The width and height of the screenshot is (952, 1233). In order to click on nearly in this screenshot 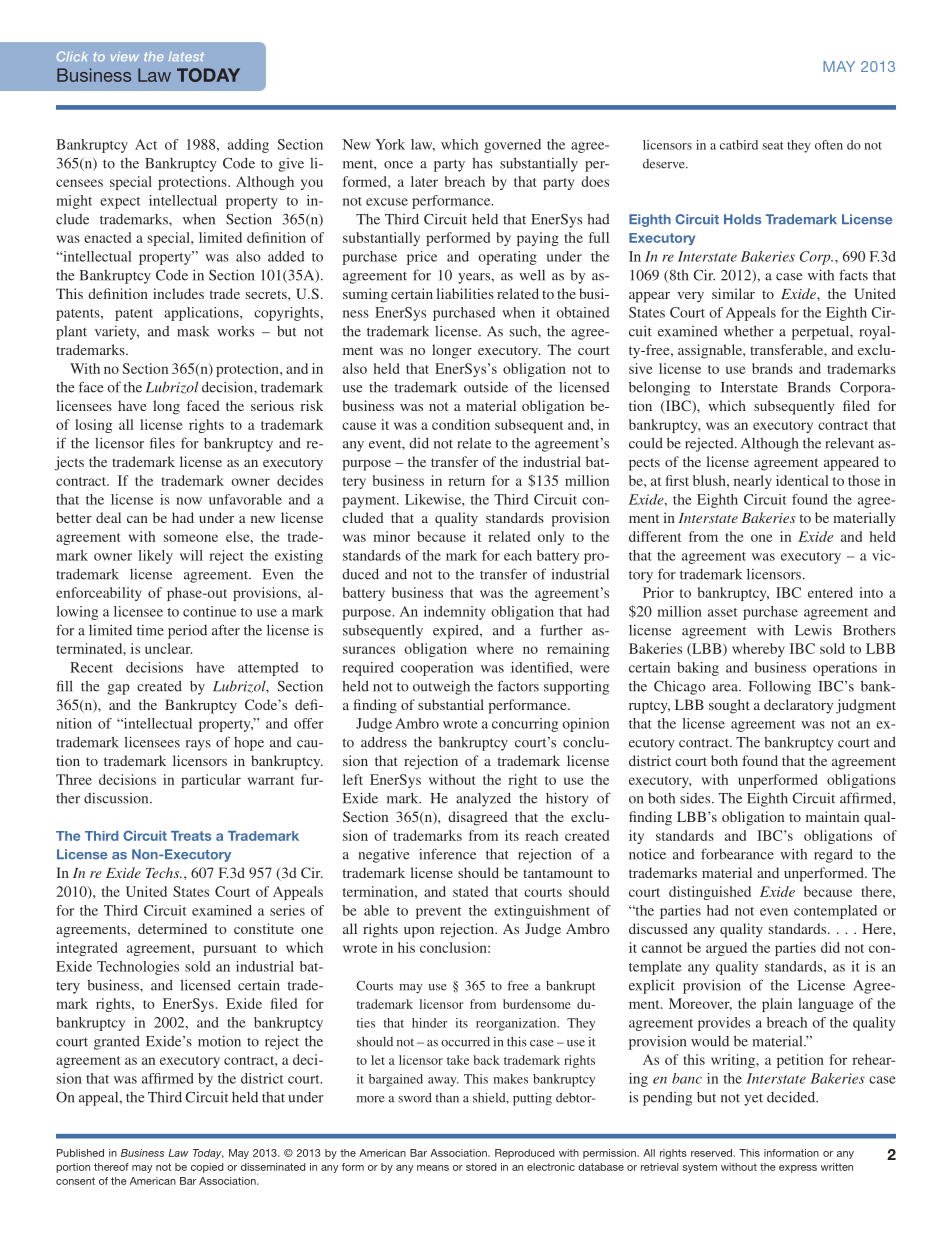, I will do `click(753, 482)`.
